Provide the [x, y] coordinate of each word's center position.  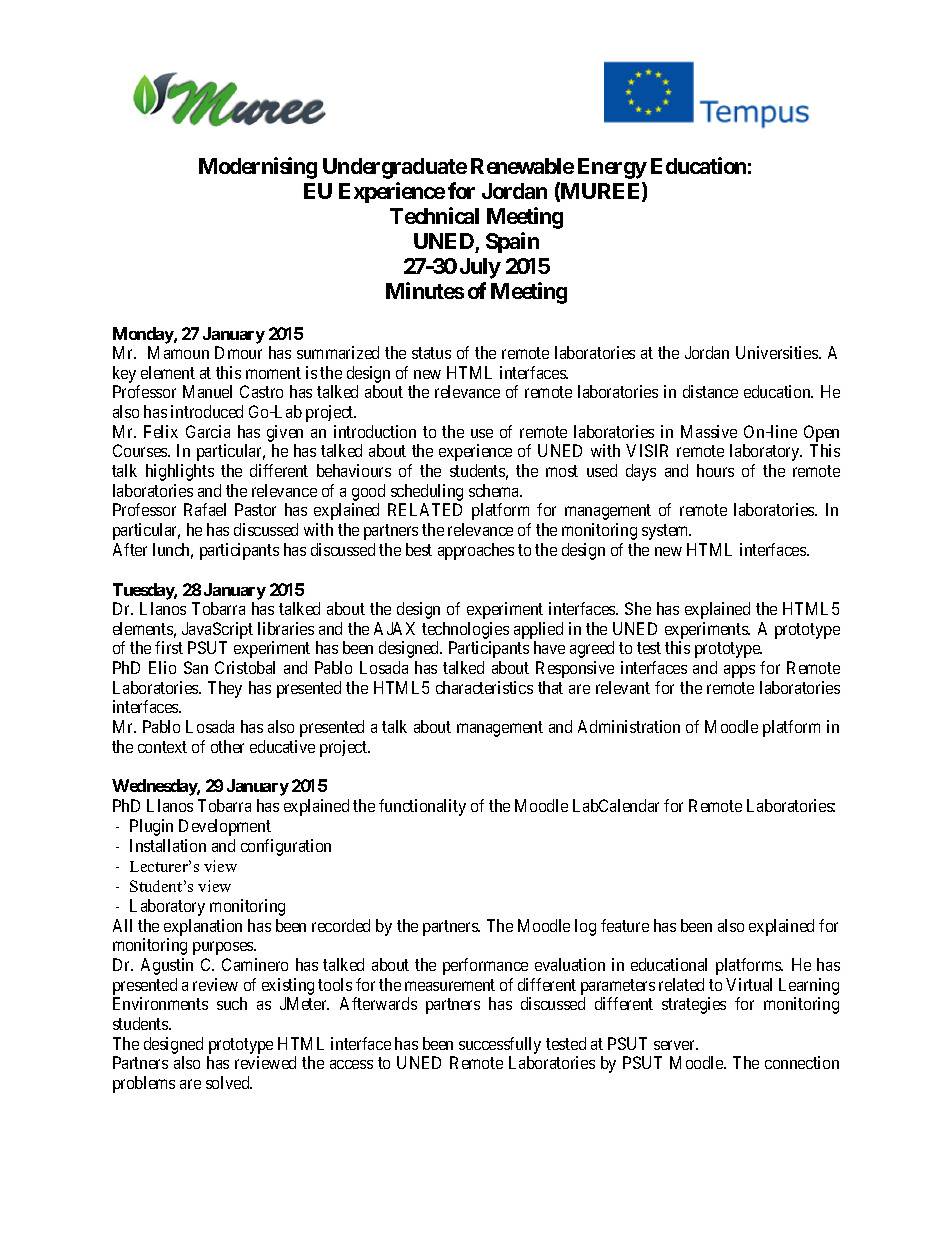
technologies [465, 630]
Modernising [258, 168]
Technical [434, 215]
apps [739, 671]
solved [229, 1082]
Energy [612, 168]
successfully [500, 1045]
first [169, 647]
